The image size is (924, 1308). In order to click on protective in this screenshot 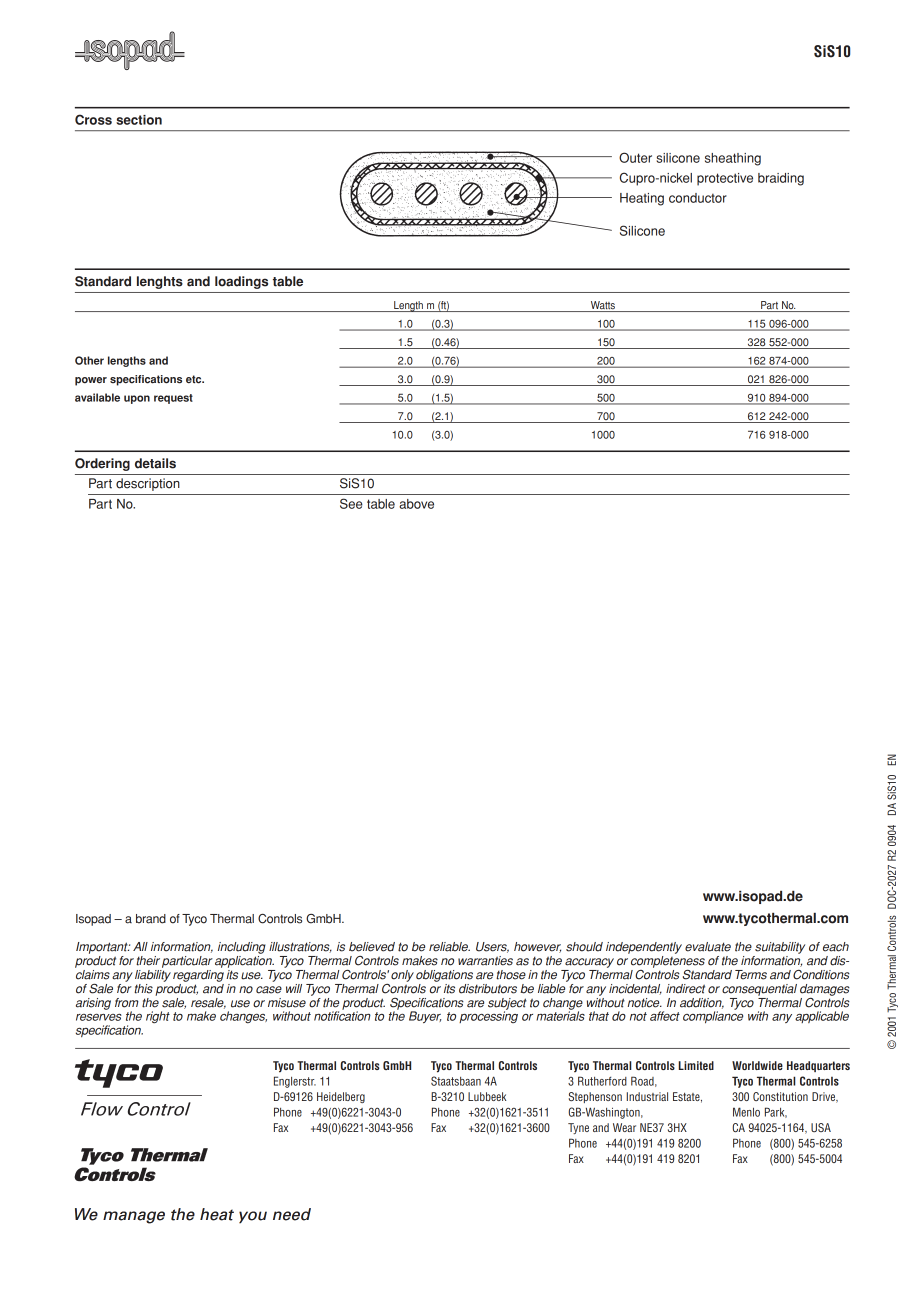, I will do `click(725, 179)`.
